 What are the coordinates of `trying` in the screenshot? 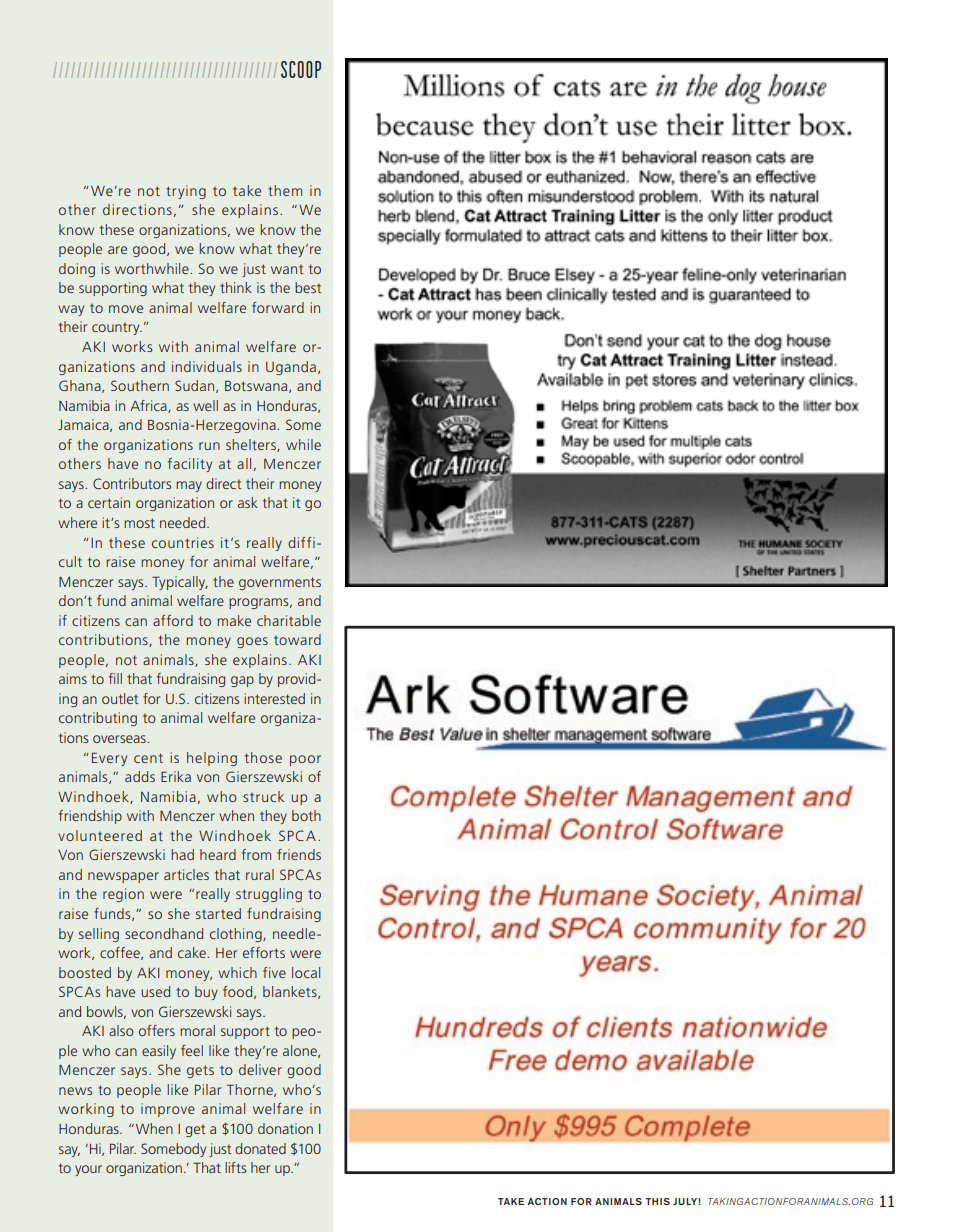 It's located at (186, 192).
